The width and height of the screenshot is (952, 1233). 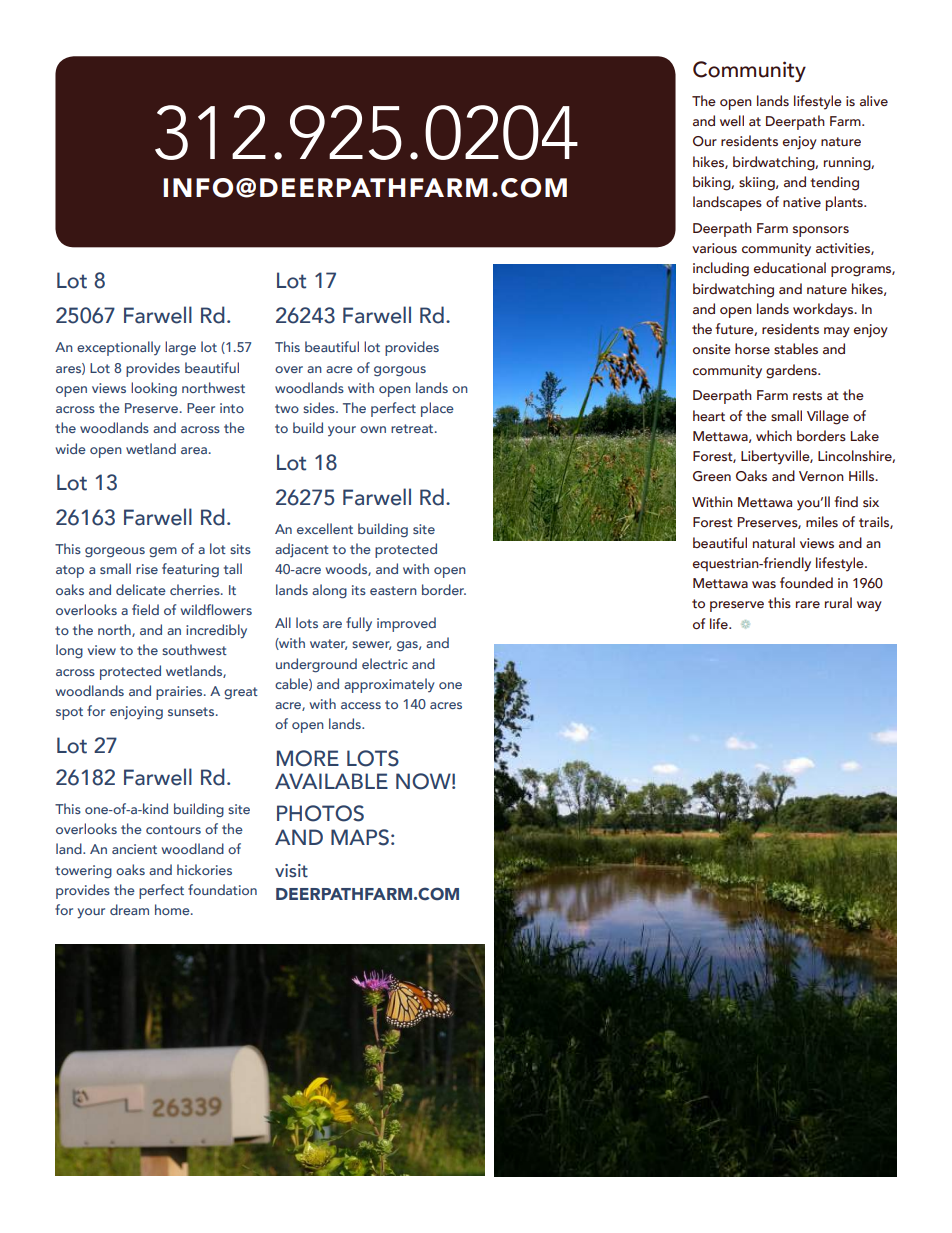 What do you see at coordinates (173, 909) in the screenshot?
I see `home` at bounding box center [173, 909].
